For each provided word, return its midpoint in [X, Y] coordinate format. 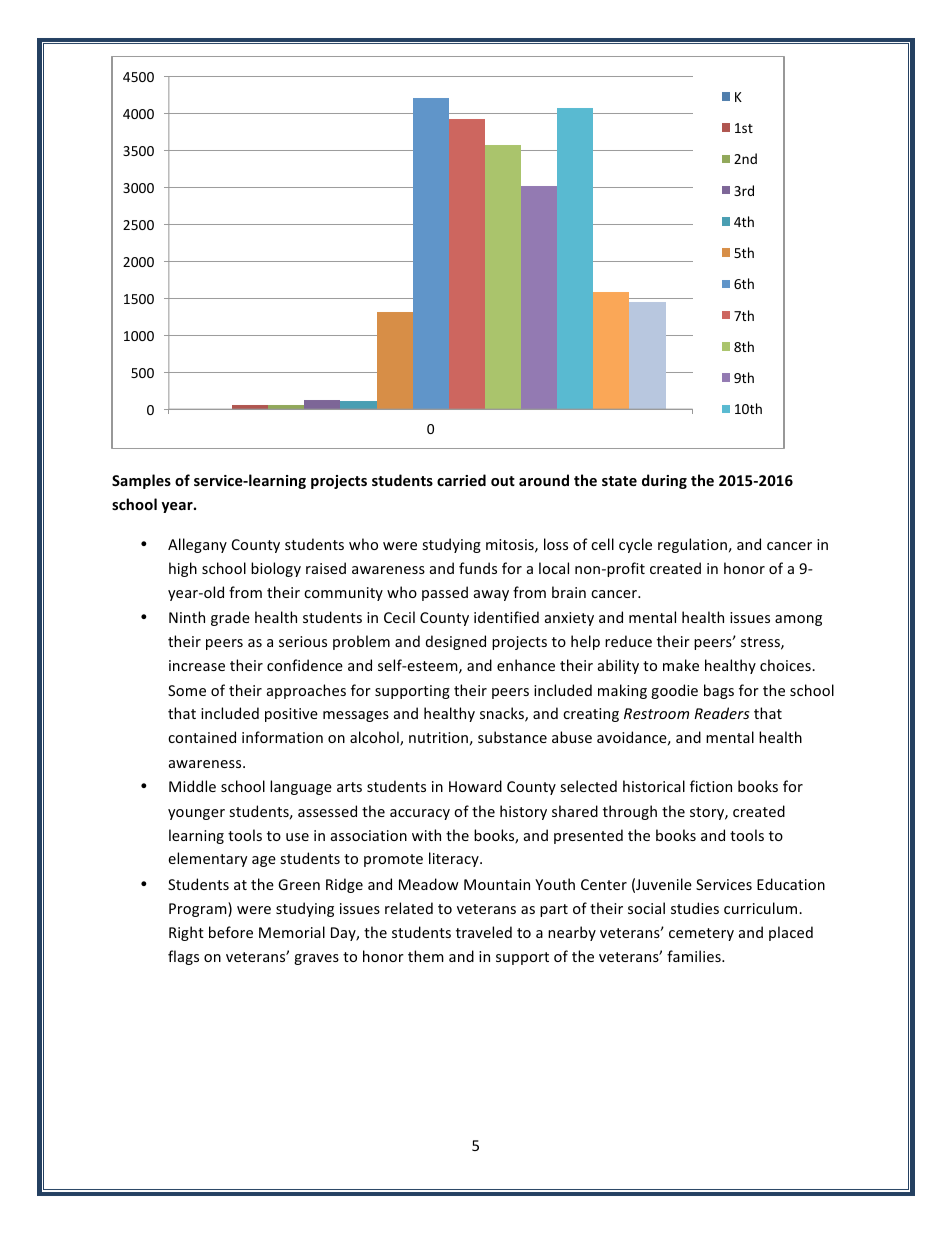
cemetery [701, 934]
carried [461, 480]
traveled [484, 932]
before [231, 932]
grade [230, 618]
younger [196, 814]
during [664, 481]
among [798, 620]
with [426, 835]
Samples [141, 481]
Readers [721, 713]
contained [202, 737]
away [491, 595]
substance [512, 737]
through [630, 812]
